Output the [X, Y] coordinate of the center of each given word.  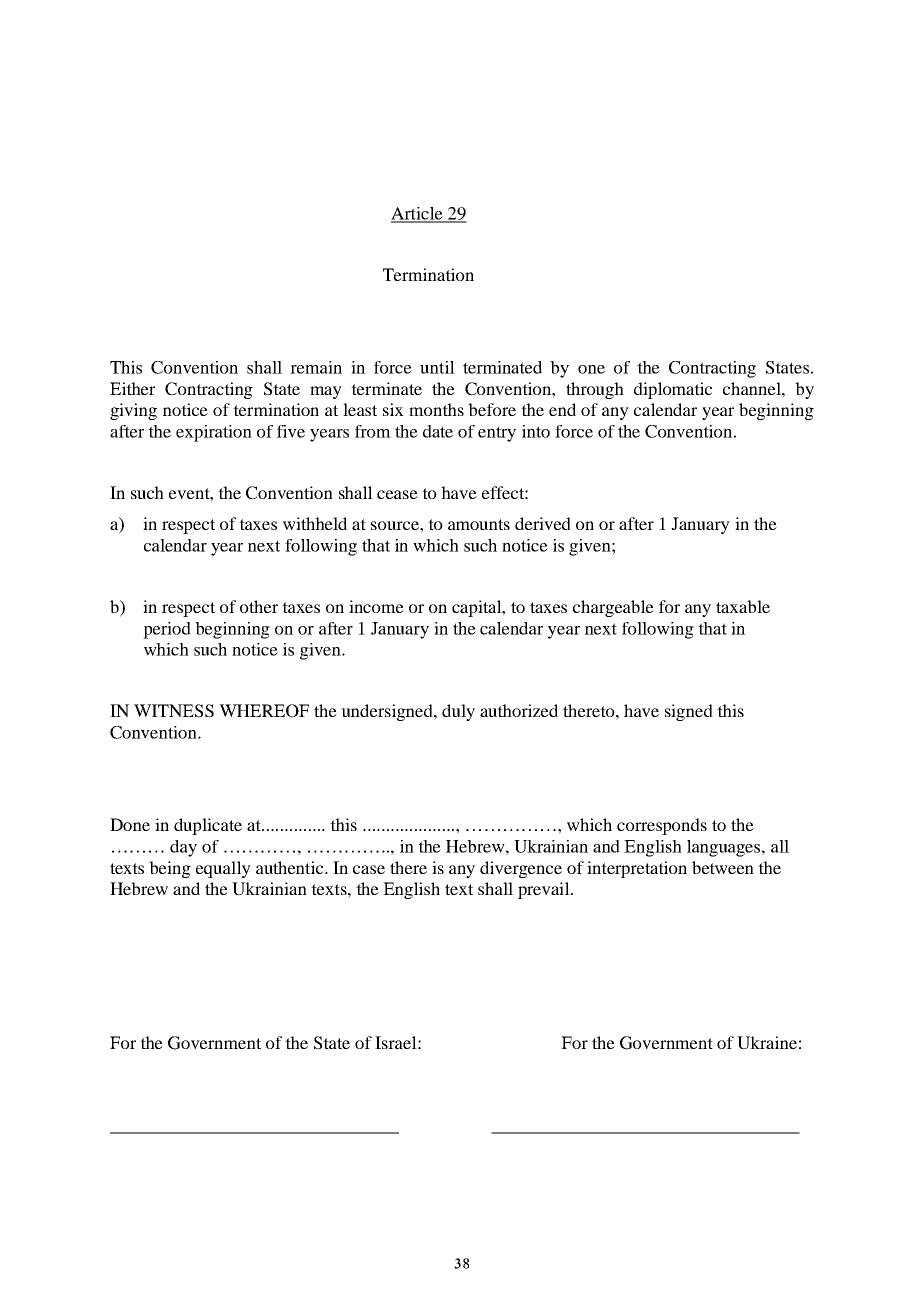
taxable [743, 606]
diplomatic [673, 390]
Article [418, 214]
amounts [479, 524]
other [259, 606]
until [437, 367]
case [369, 869]
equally [223, 869]
